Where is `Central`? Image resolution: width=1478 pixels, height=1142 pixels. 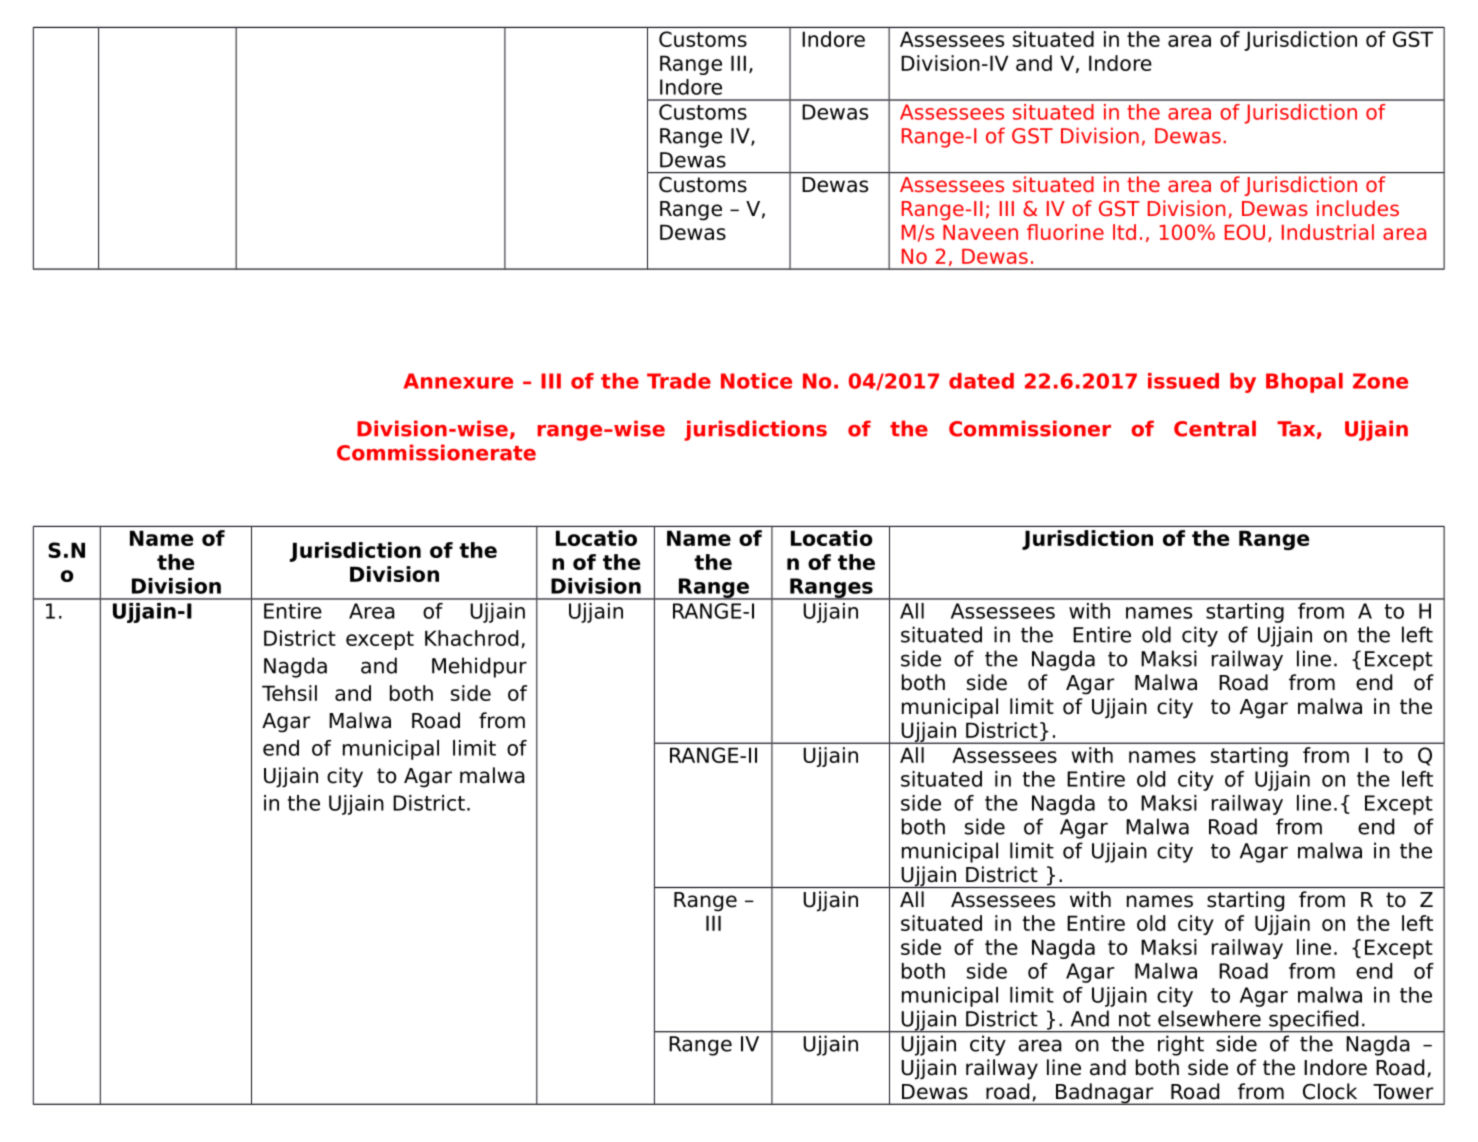
Central is located at coordinates (1215, 428).
